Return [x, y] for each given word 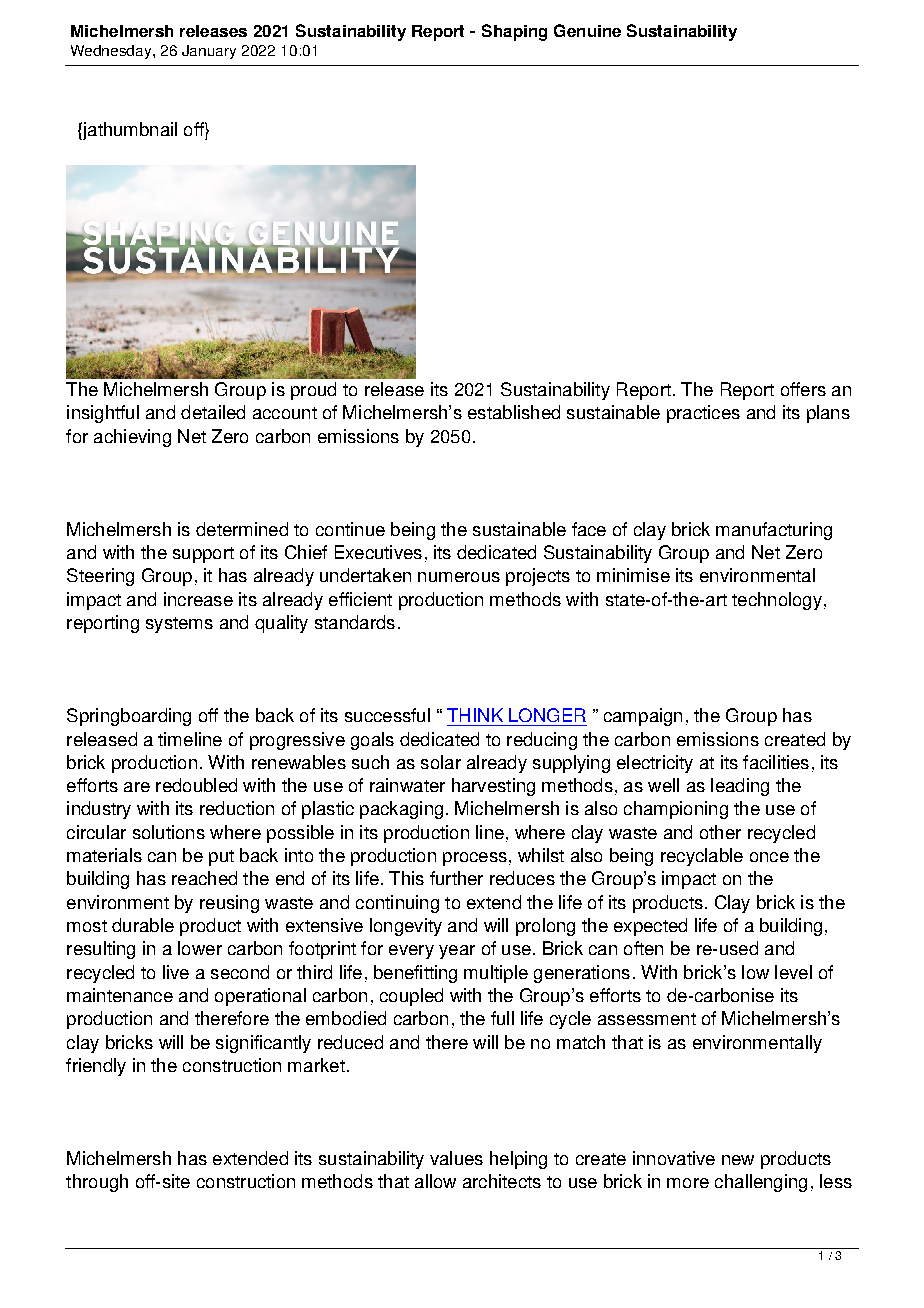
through [97, 1183]
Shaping [514, 32]
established [514, 412]
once [769, 857]
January [209, 52]
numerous [459, 577]
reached [204, 878]
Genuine [587, 30]
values [456, 1158]
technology [777, 601]
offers [803, 389]
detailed [213, 412]
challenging [761, 1183]
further [456, 878]
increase [198, 599]
